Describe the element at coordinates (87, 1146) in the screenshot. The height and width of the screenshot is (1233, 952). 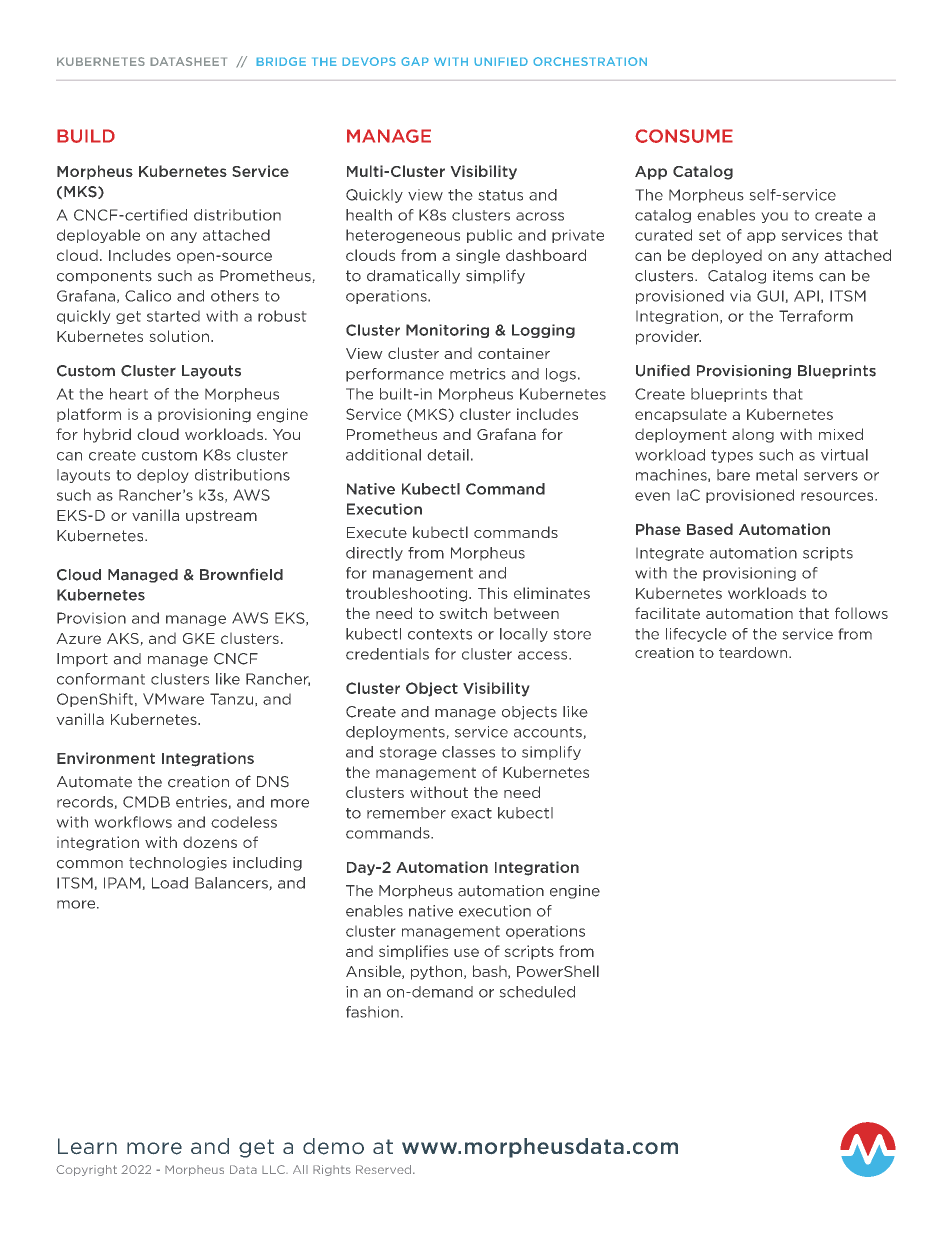
I see `Learn` at that location.
